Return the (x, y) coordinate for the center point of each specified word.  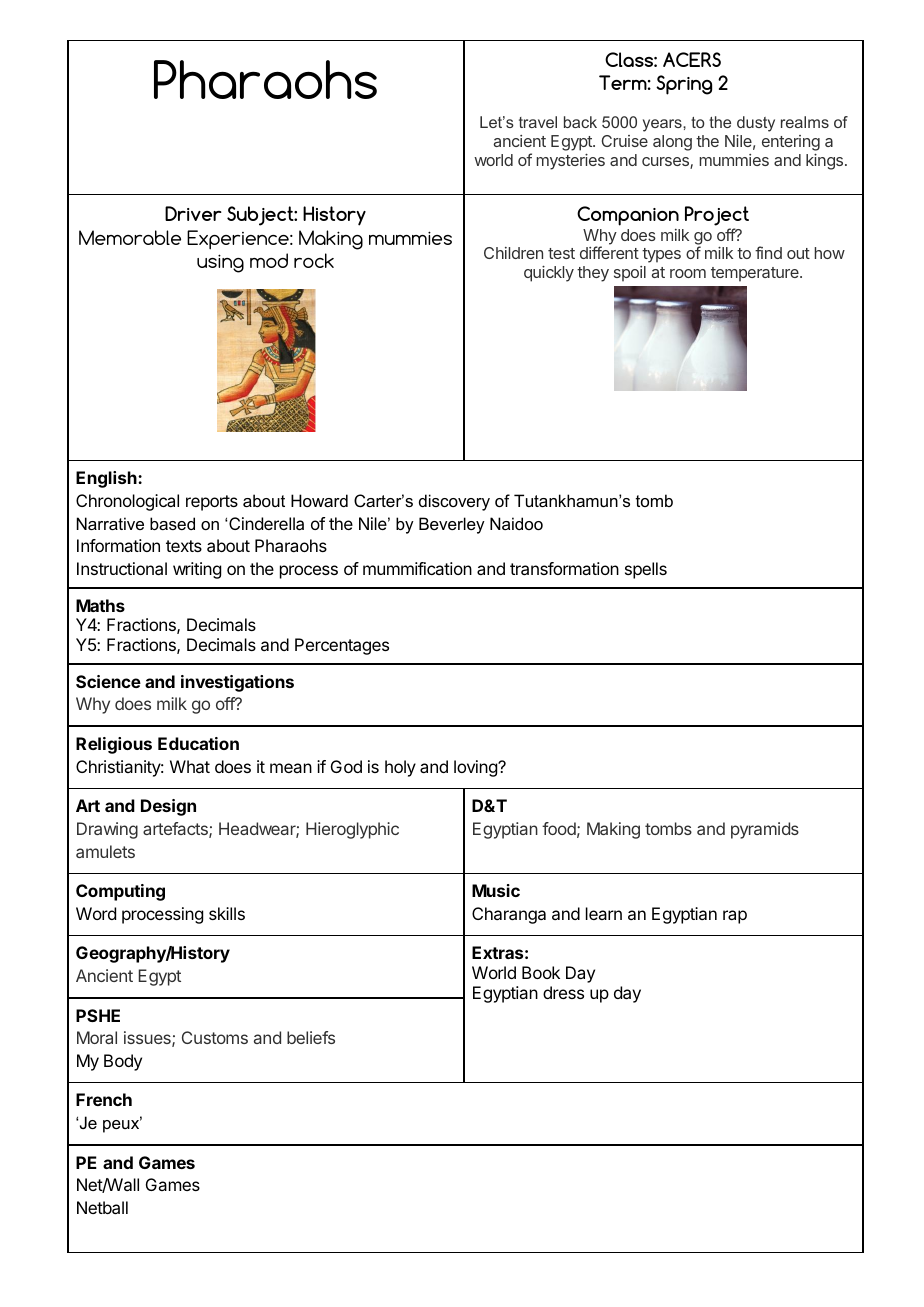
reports (212, 503)
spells (646, 570)
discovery (454, 502)
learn (604, 913)
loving (476, 768)
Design (168, 807)
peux (122, 1125)
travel (538, 122)
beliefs (311, 1037)
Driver (193, 213)
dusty (756, 124)
